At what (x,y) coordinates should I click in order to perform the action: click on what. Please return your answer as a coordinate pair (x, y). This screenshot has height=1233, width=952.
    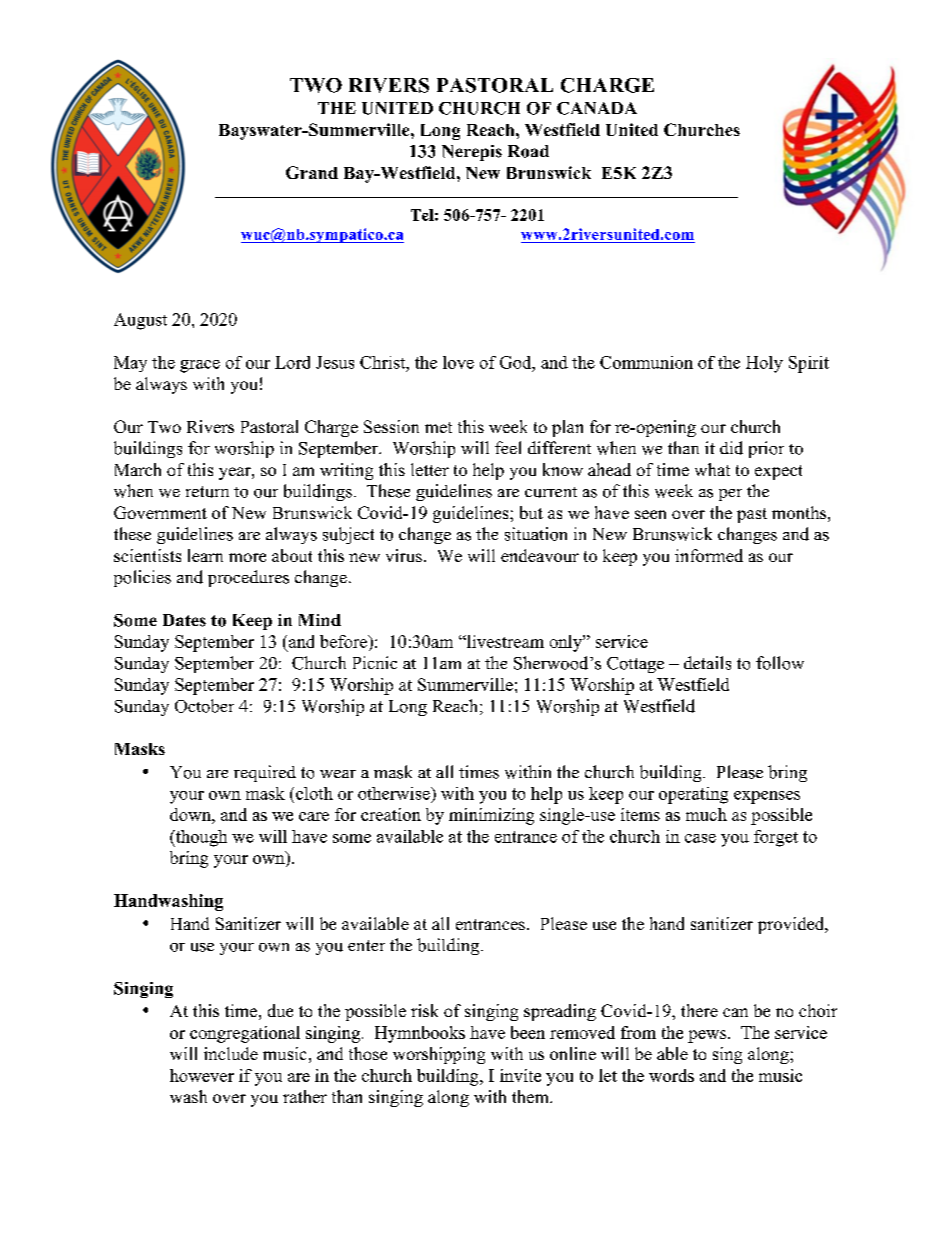
    Looking at the image, I should click on (712, 469).
